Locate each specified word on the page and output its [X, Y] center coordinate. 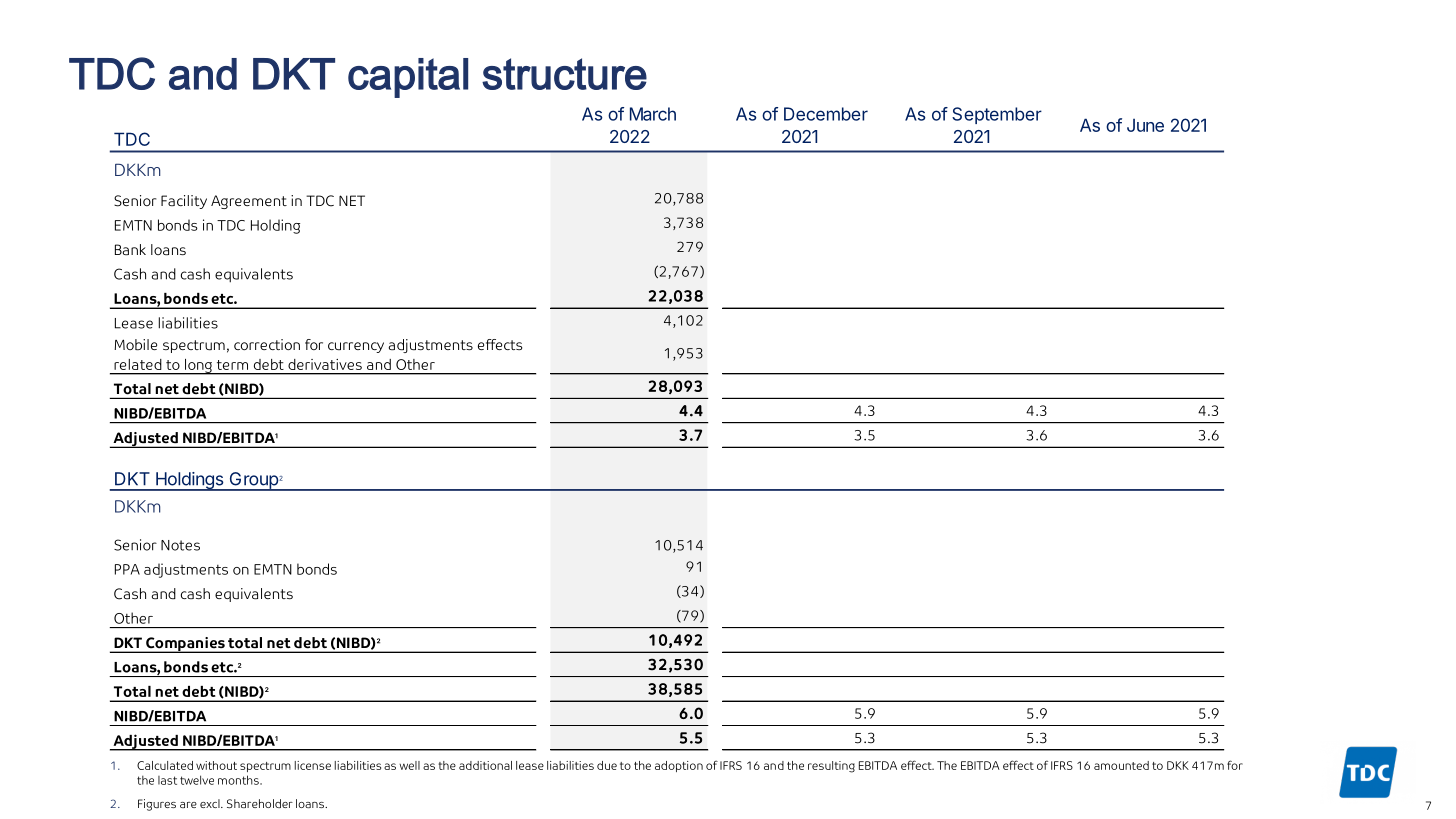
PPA [127, 569]
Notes [180, 545]
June [1145, 125]
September [997, 115]
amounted [1121, 765]
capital [408, 78]
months [239, 780]
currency [356, 347]
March [653, 114]
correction [267, 344]
